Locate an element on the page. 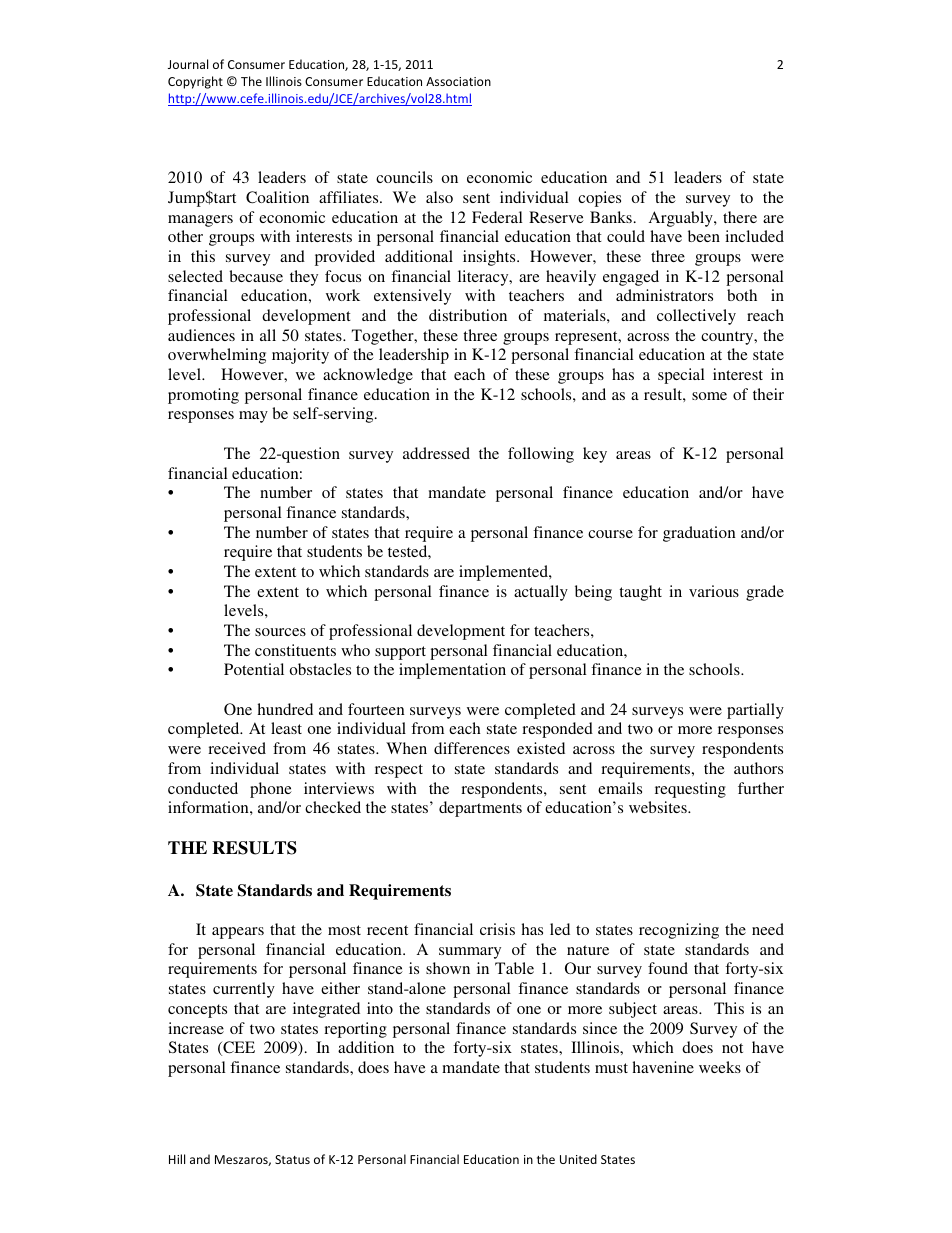 The width and height of the page is (952, 1233). Association is located at coordinates (458, 81).
